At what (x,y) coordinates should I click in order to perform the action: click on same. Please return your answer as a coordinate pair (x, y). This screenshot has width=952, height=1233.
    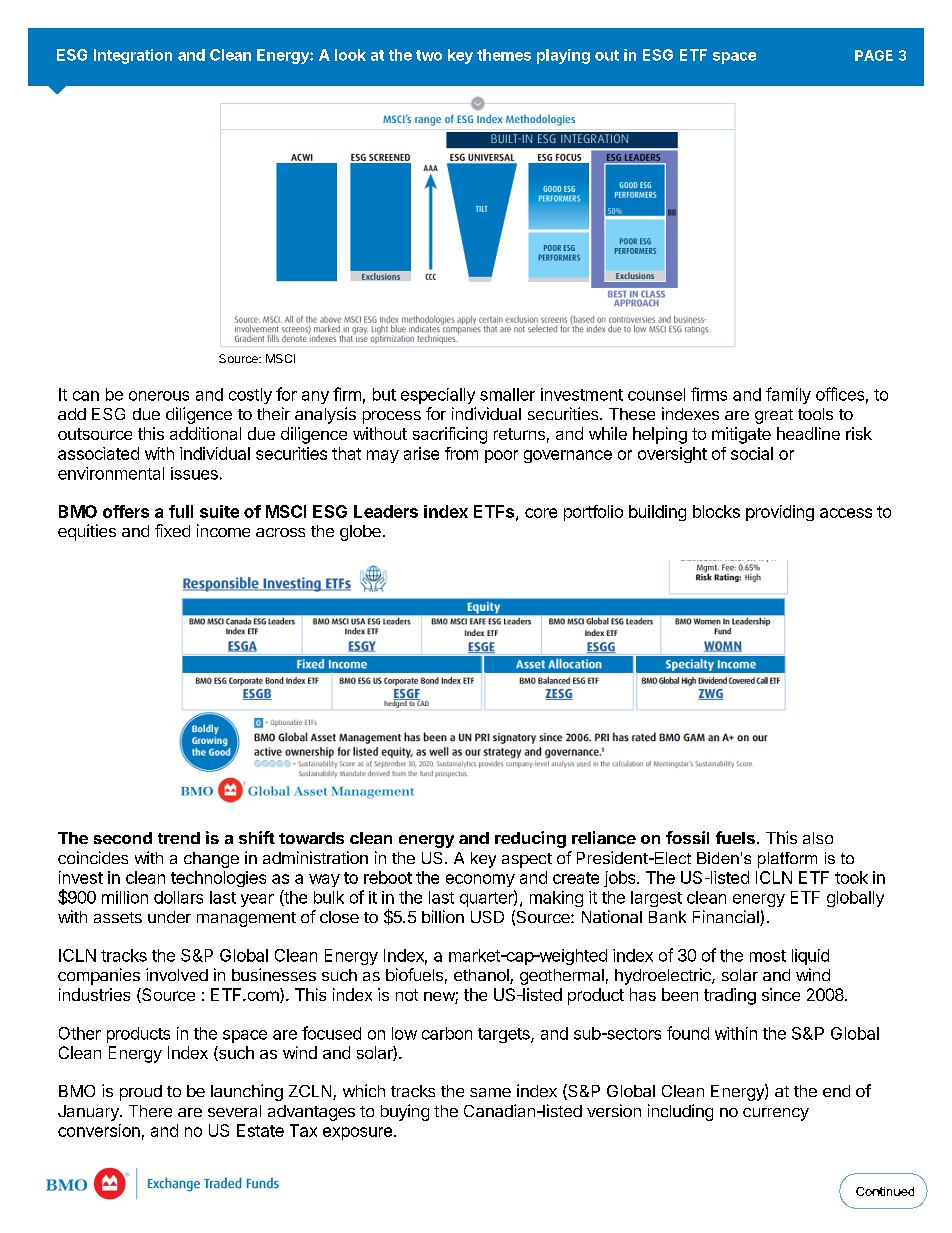
    Looking at the image, I should click on (490, 1092).
